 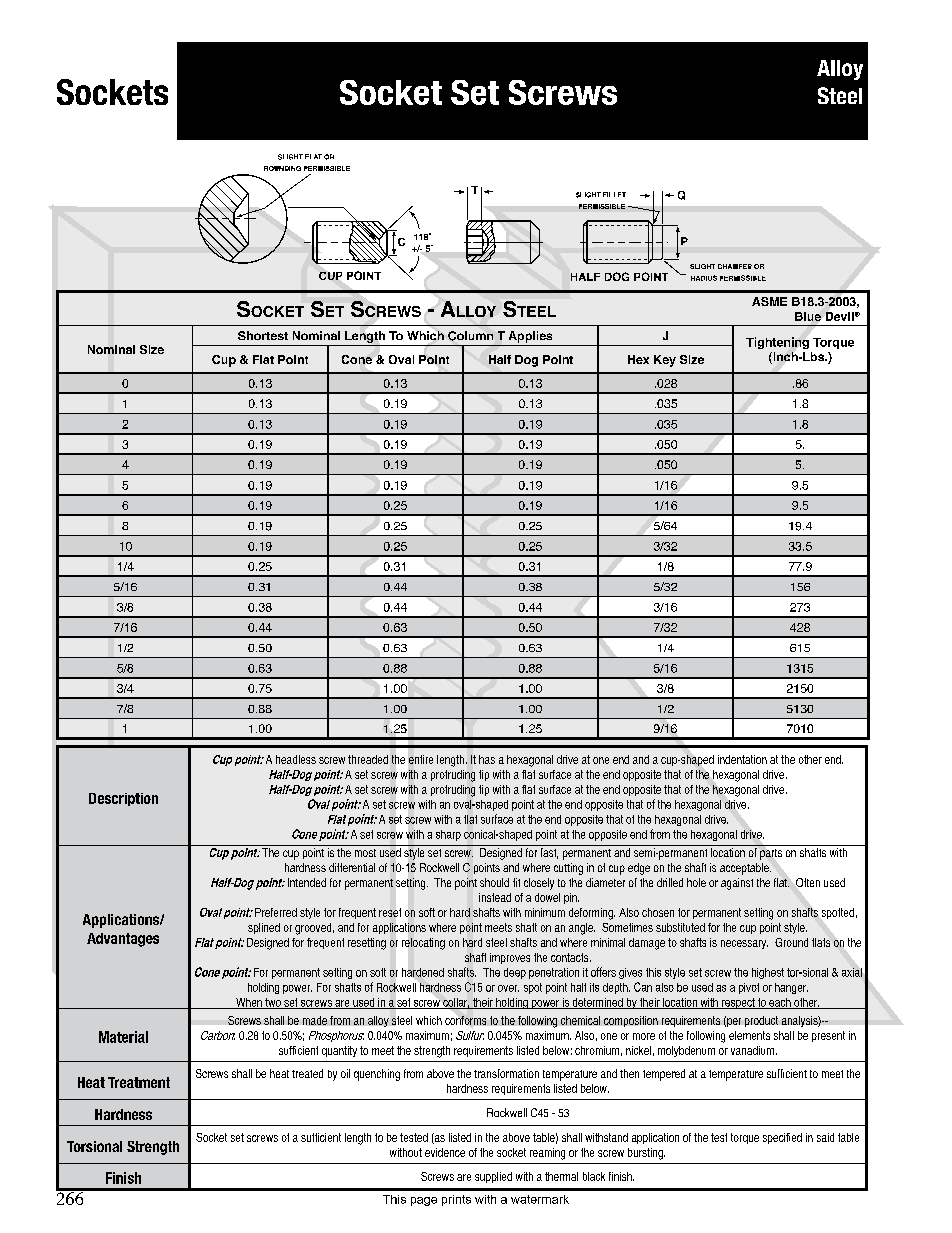 What do you see at coordinates (530, 337) in the screenshot?
I see `Applies` at bounding box center [530, 337].
